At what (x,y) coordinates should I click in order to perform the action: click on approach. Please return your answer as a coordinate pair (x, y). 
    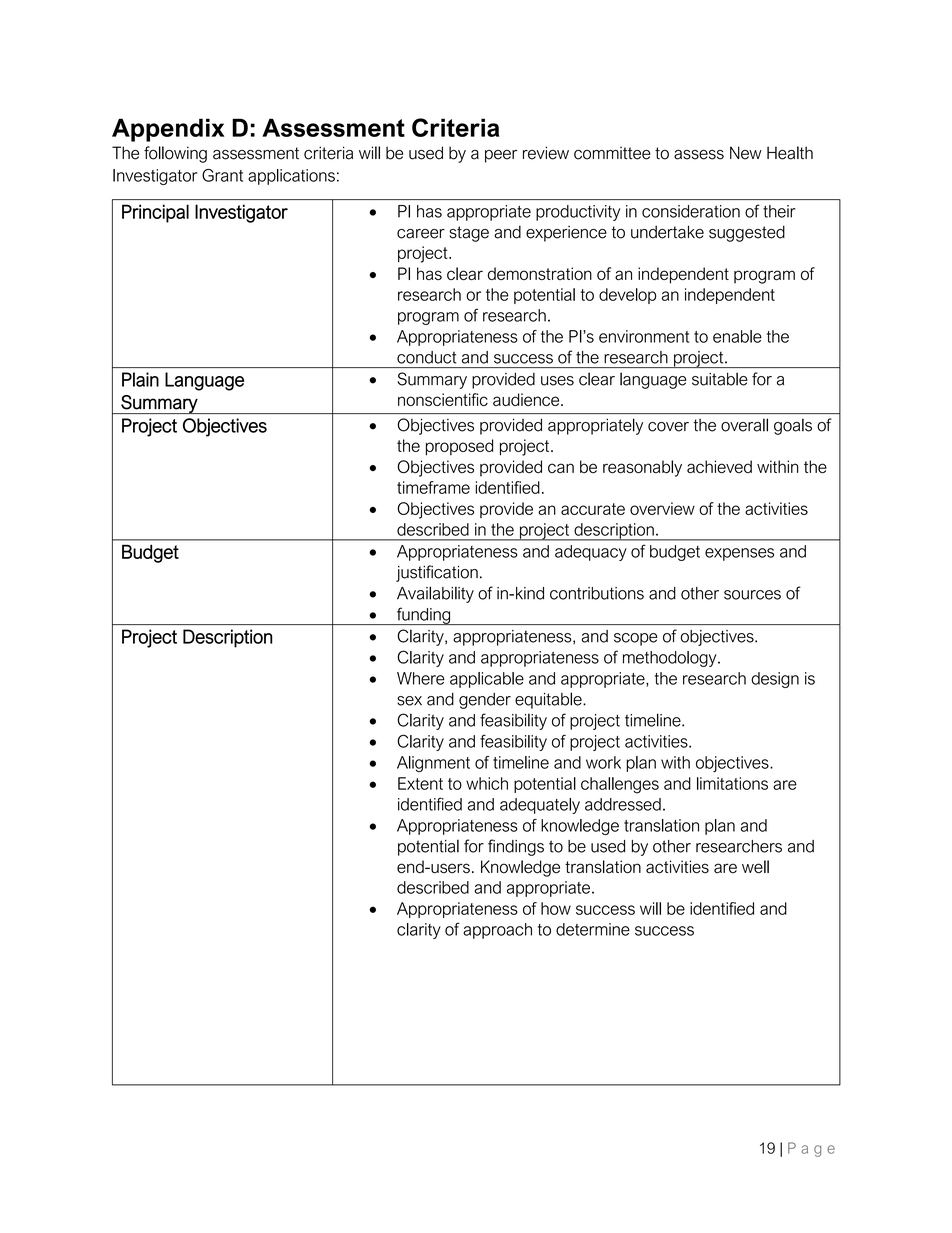
    Looking at the image, I should click on (497, 931).
